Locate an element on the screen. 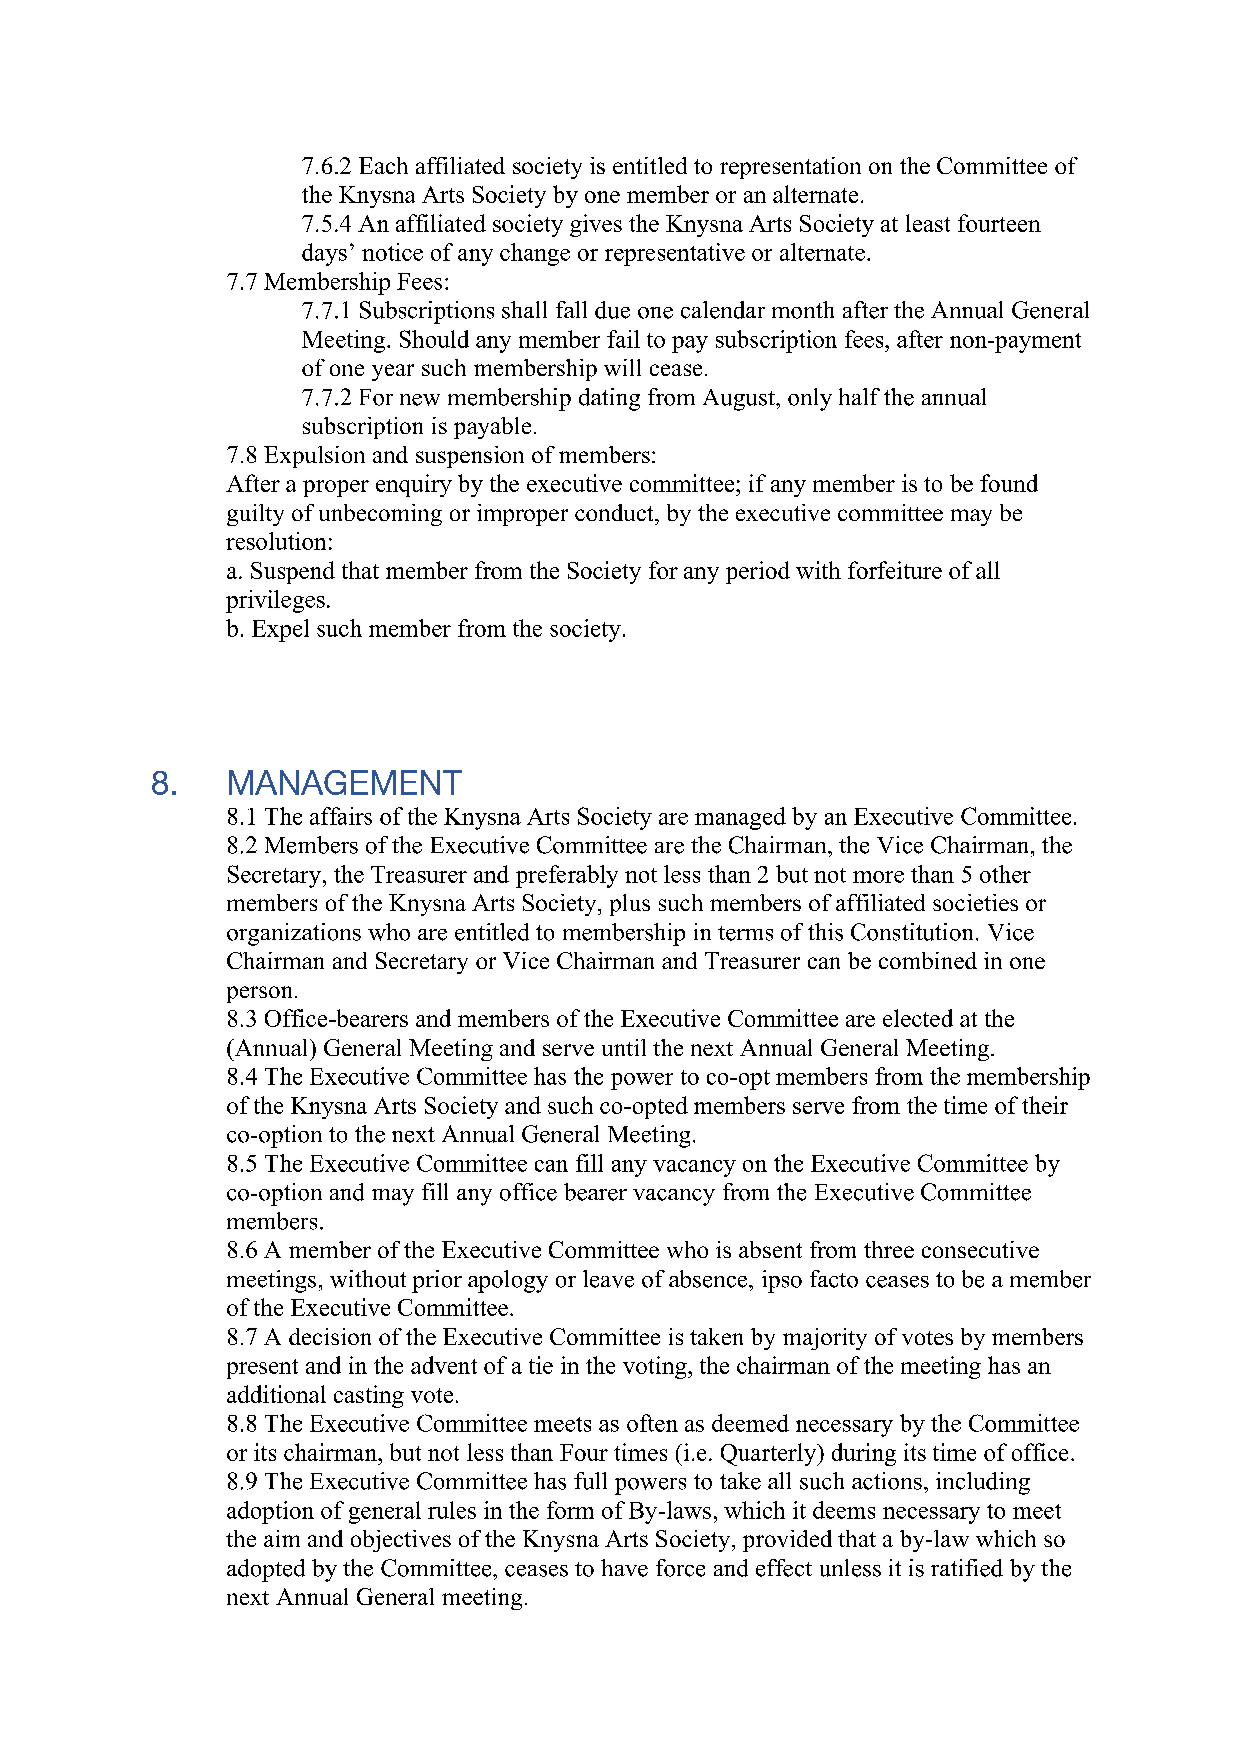 This screenshot has height=1764, width=1246. gives is located at coordinates (596, 225).
